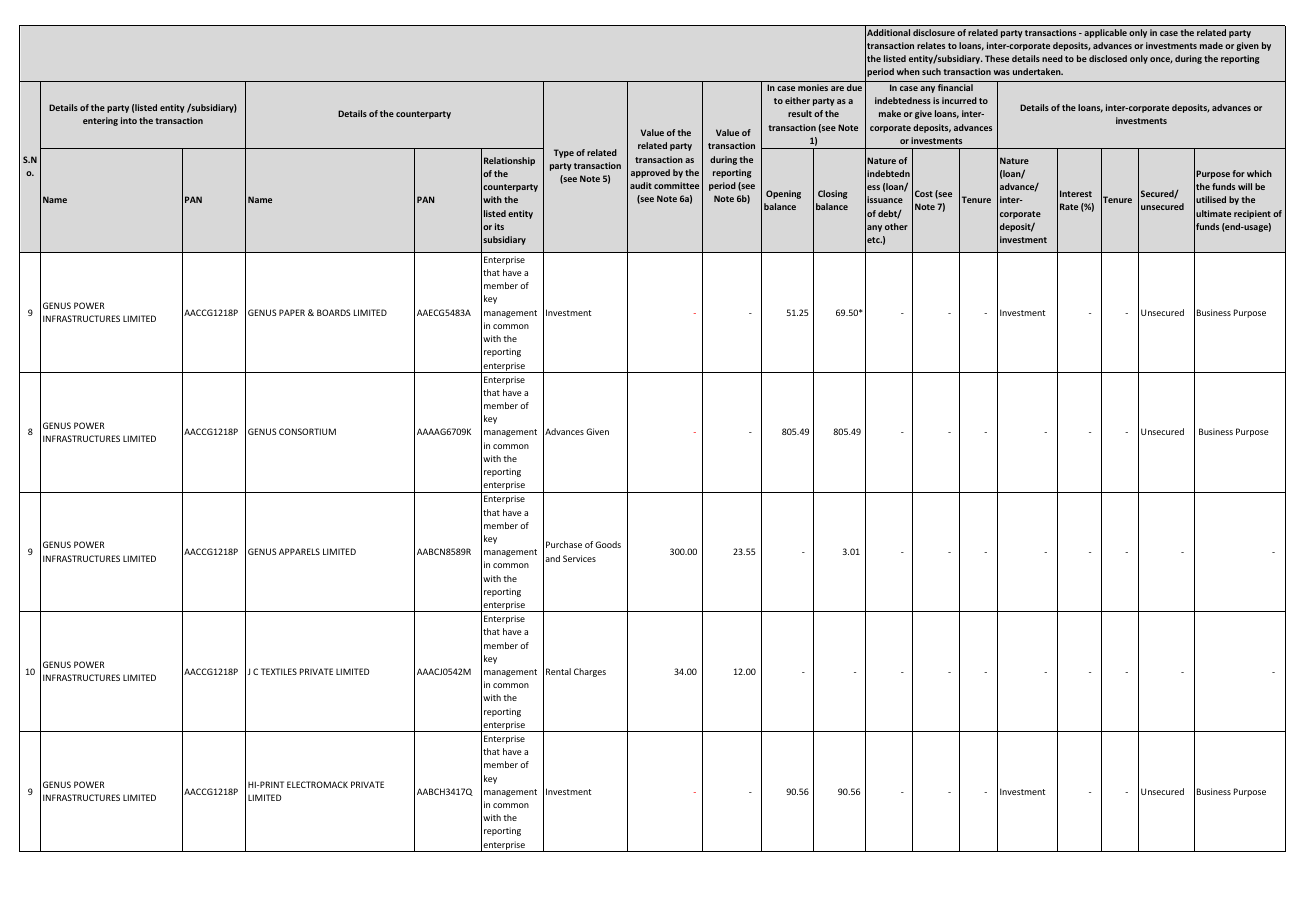 This page has height=924, width=1308. Describe the element at coordinates (307, 431) in the page. I see `CONSORTIUM` at that location.
